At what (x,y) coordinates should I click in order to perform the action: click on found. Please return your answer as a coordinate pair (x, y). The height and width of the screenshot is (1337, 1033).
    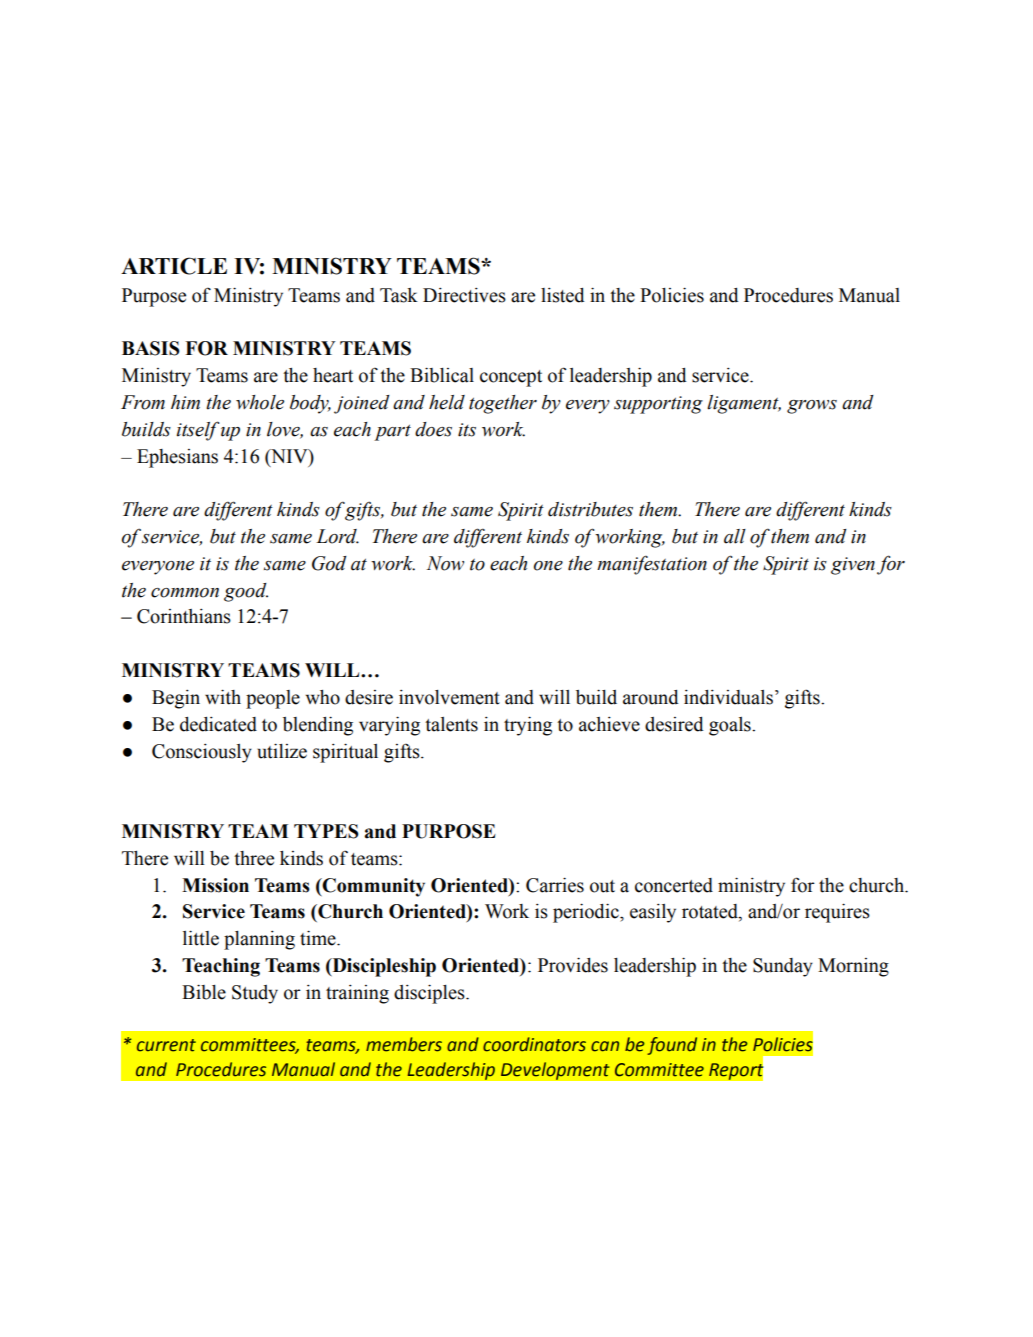
    Looking at the image, I should click on (672, 1046).
